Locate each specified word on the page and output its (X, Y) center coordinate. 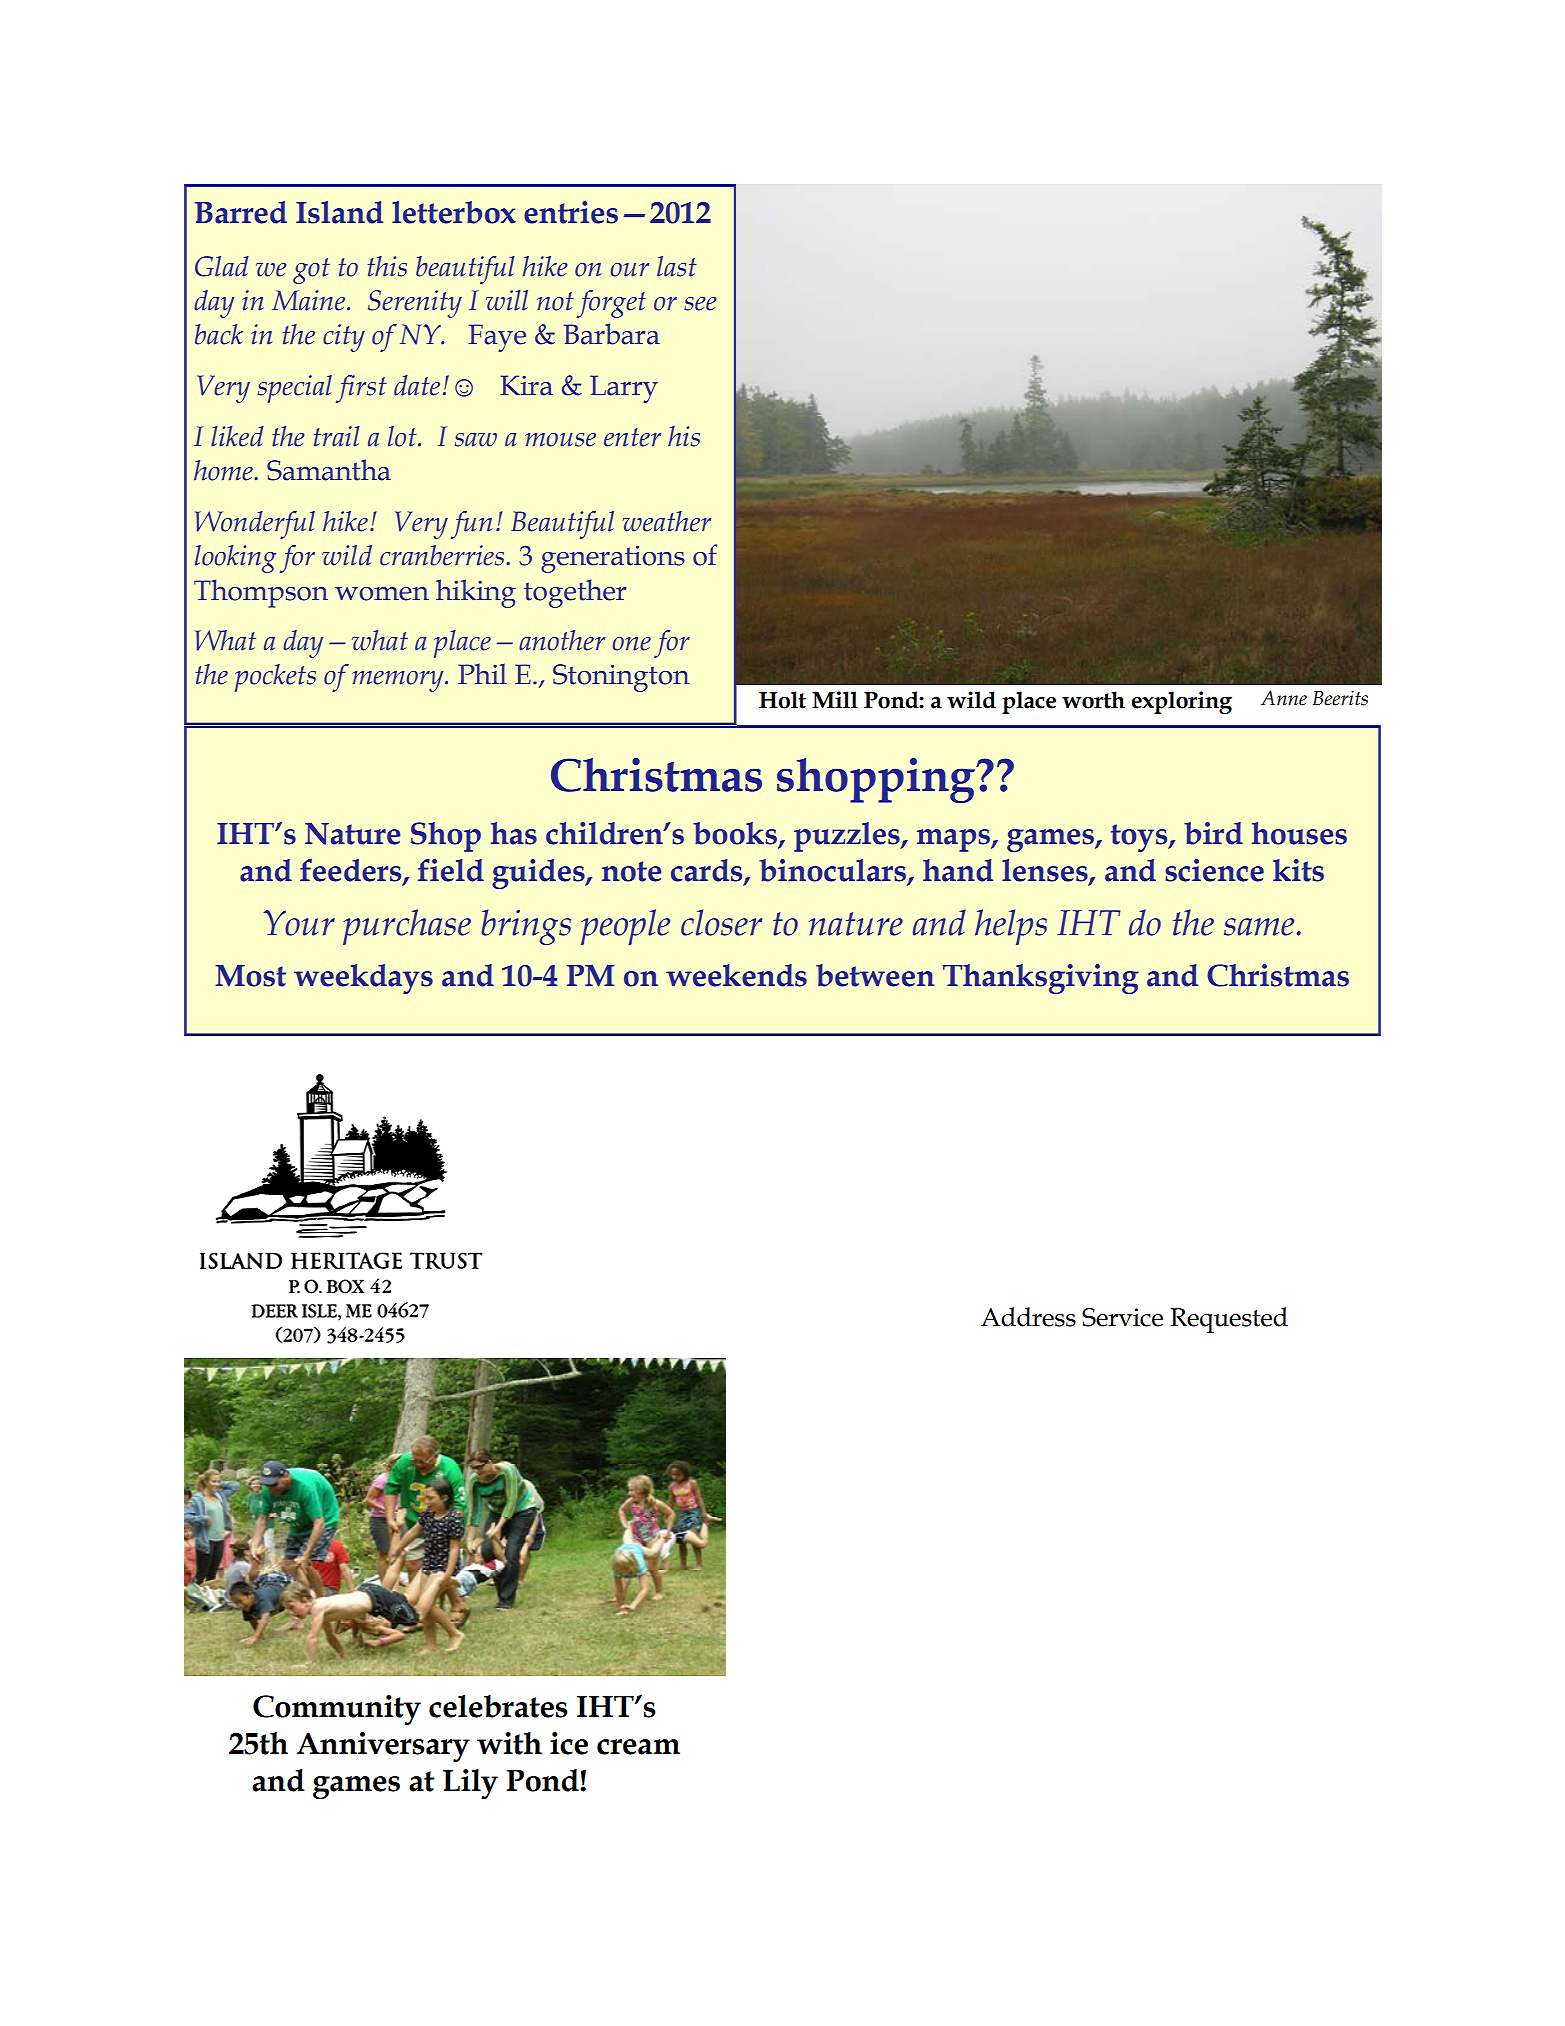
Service (1122, 1317)
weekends (736, 975)
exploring (1181, 702)
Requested (1229, 1320)
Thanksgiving (1041, 979)
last (677, 266)
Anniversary (383, 1747)
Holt (782, 700)
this (387, 266)
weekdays (363, 979)
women (382, 594)
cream (638, 1747)
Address (1028, 1317)
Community (337, 1710)
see (700, 304)
